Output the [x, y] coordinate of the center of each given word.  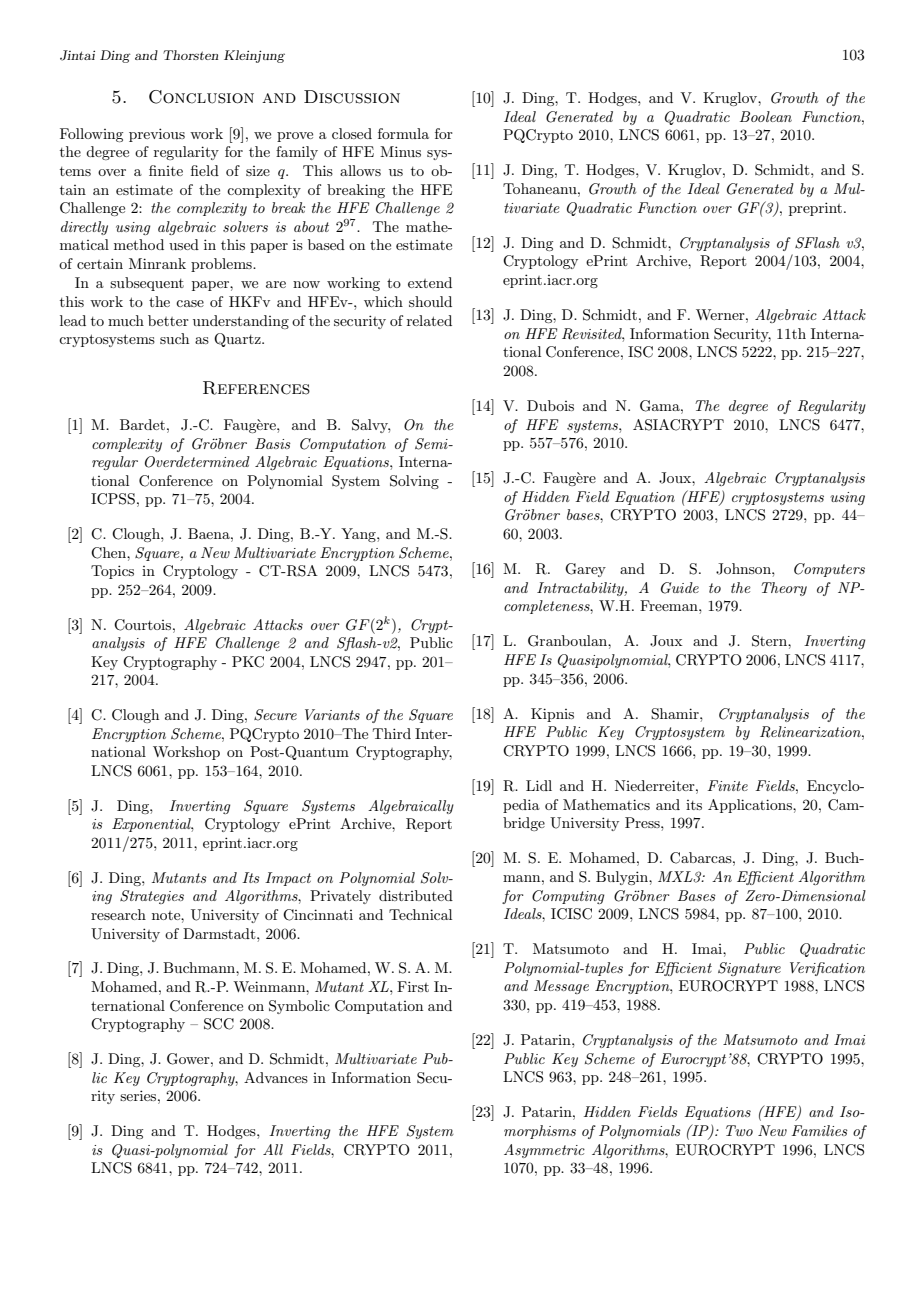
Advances [276, 1077]
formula [403, 133]
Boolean [766, 116]
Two [739, 1130]
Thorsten [190, 55]
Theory [784, 589]
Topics [112, 572]
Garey [585, 570]
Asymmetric [544, 1151]
